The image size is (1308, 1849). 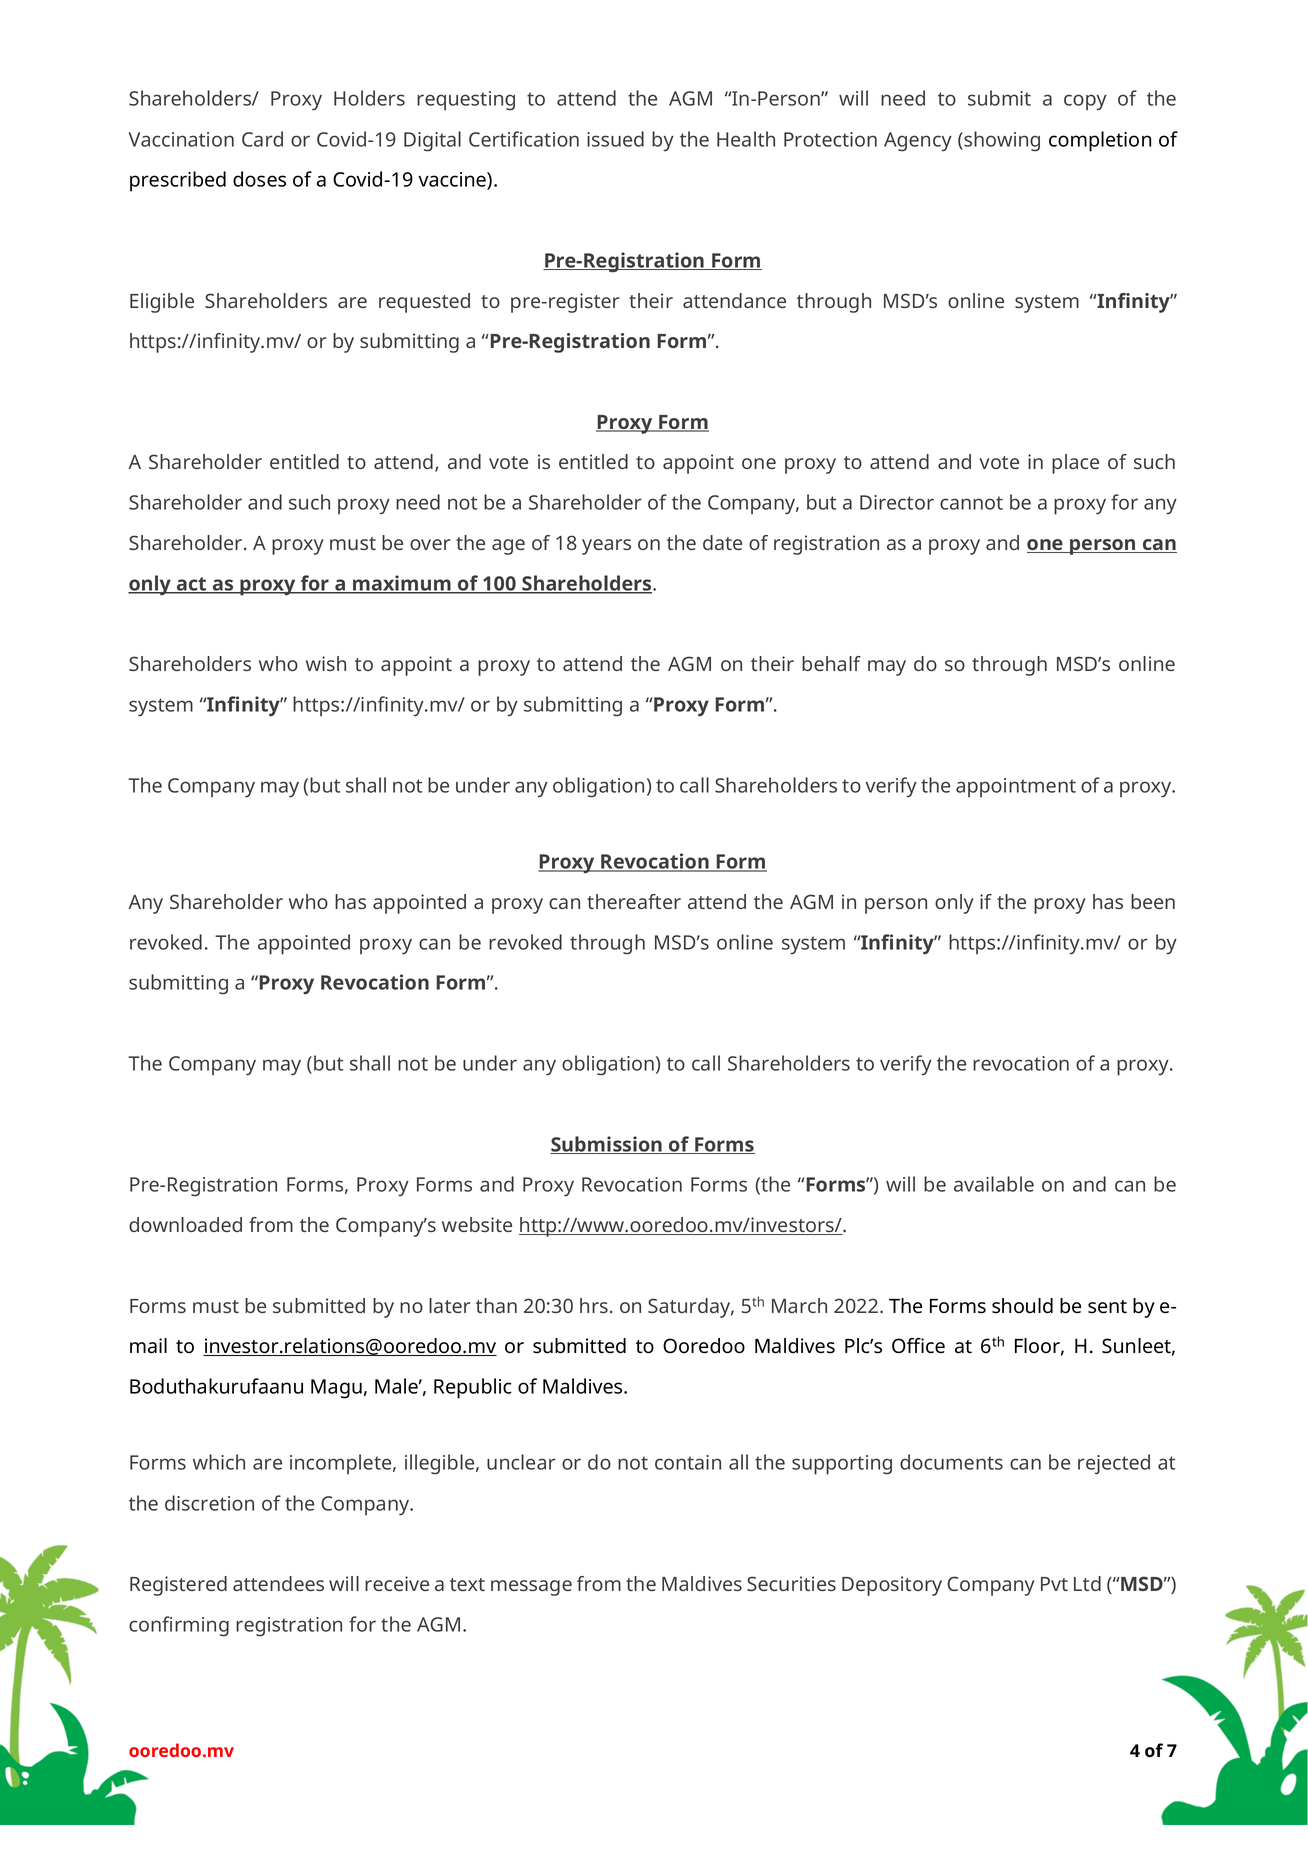 I want to click on receive, so click(x=397, y=1583).
